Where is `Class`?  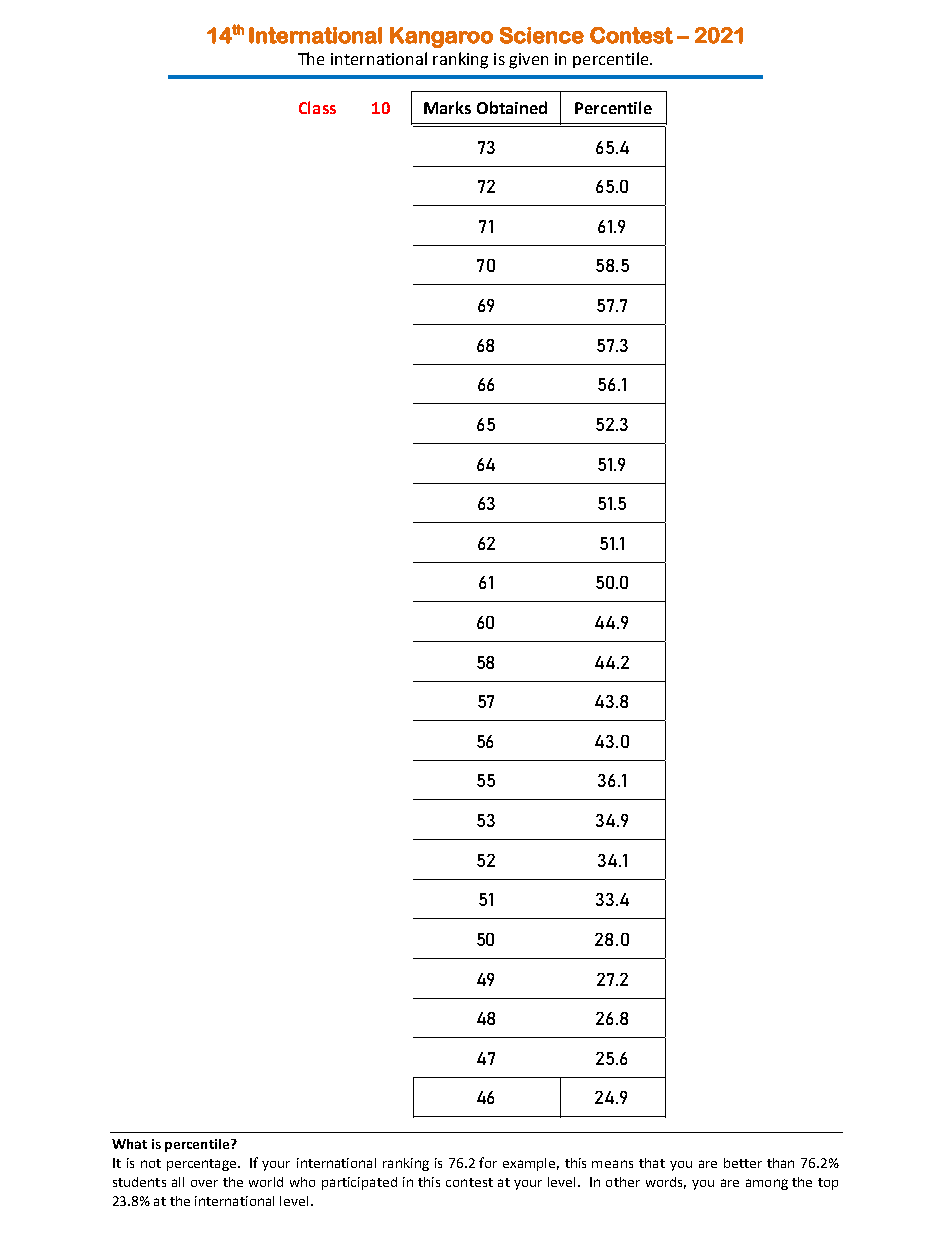 Class is located at coordinates (317, 107).
